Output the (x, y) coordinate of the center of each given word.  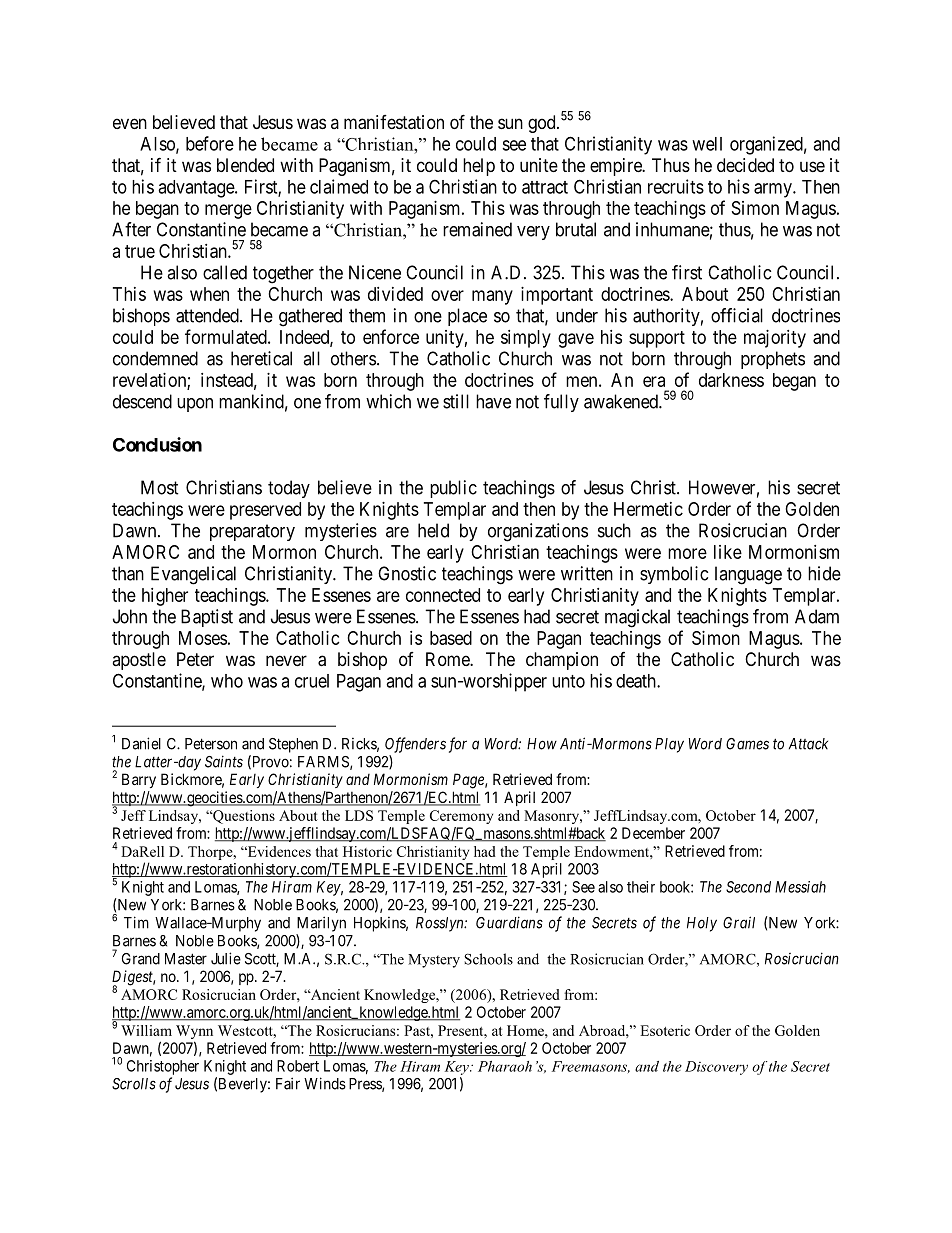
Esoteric (665, 1030)
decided (745, 165)
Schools (488, 959)
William (146, 1030)
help (479, 167)
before (210, 143)
